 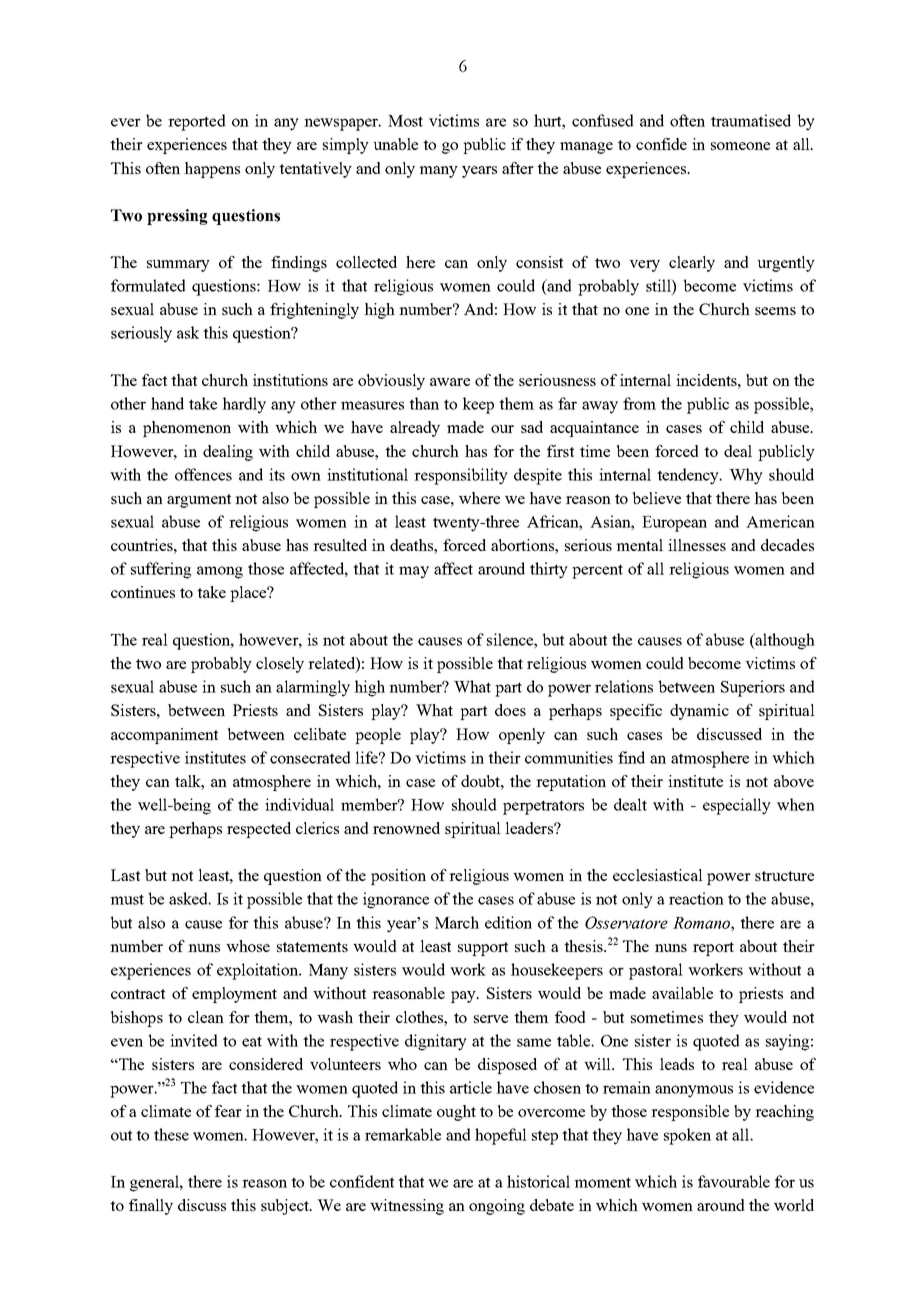 I want to click on closely, so click(x=280, y=665).
